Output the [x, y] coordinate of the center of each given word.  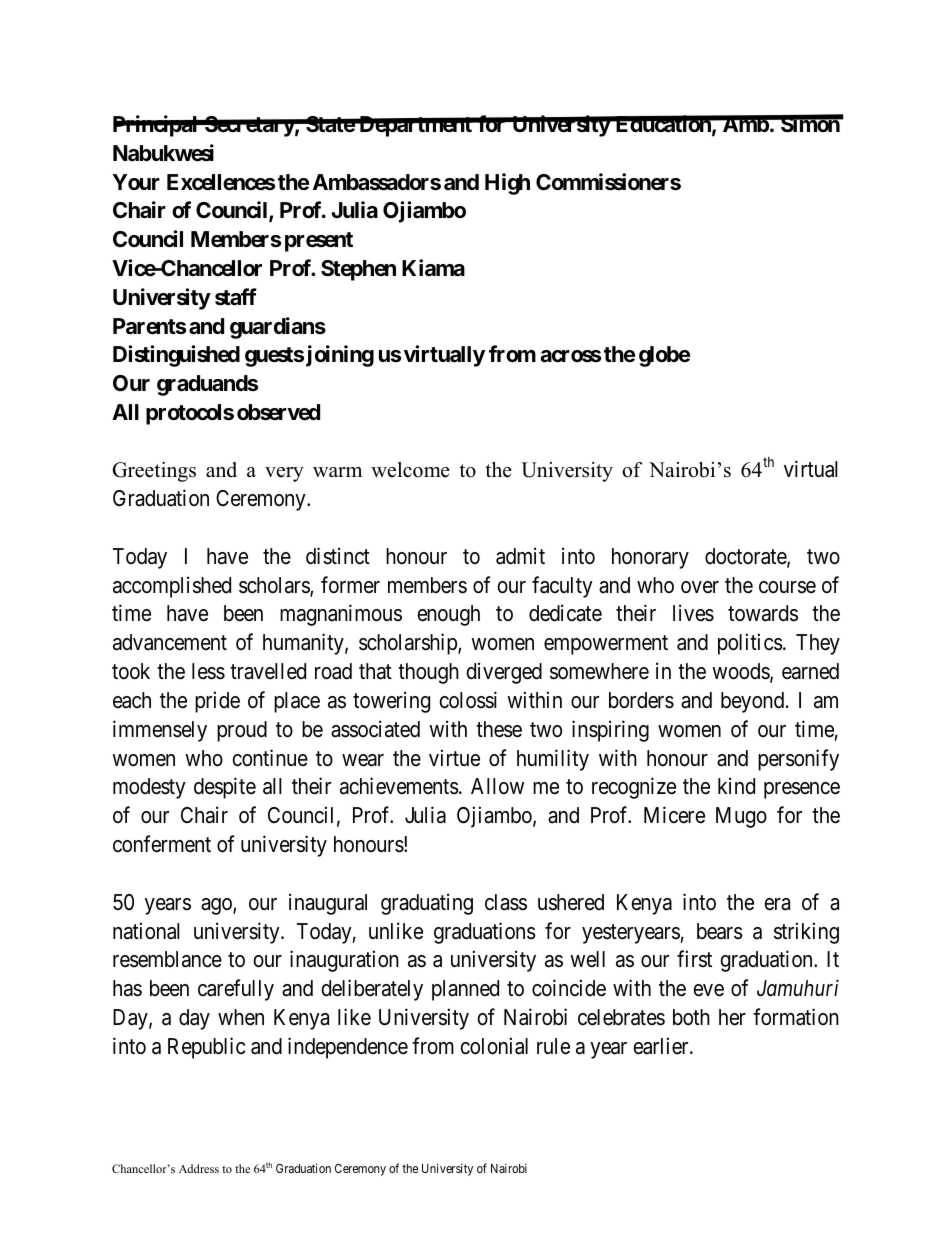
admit [520, 556]
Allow [497, 786]
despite [225, 788]
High [507, 184]
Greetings [154, 472]
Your [136, 182]
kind [736, 786]
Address [199, 1168]
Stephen [358, 270]
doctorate [746, 557]
